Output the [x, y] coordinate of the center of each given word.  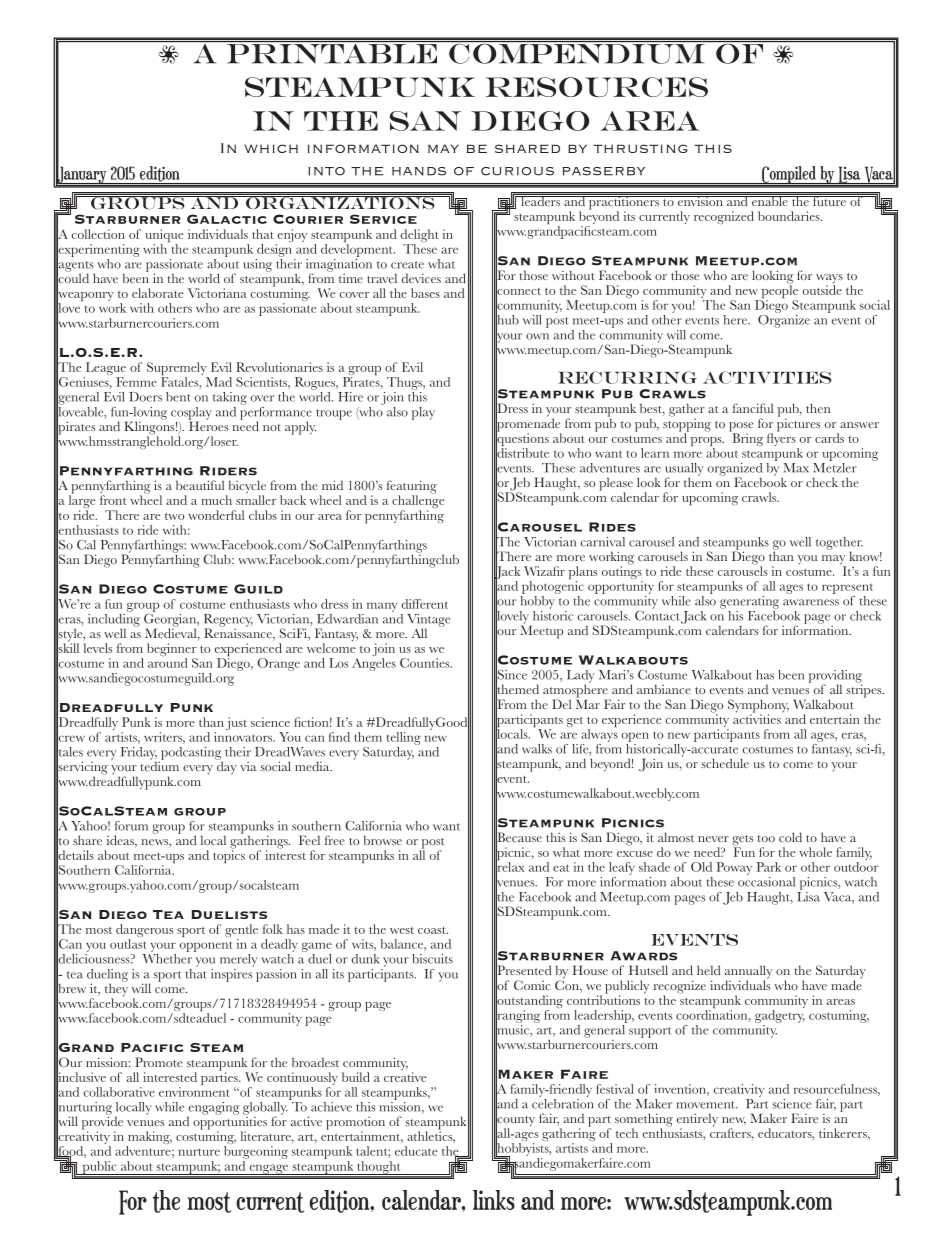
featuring [412, 488]
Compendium [577, 52]
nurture [199, 1152]
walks [537, 749]
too [766, 838]
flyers [782, 440]
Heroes [208, 425]
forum [131, 826]
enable [769, 200]
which [271, 148]
